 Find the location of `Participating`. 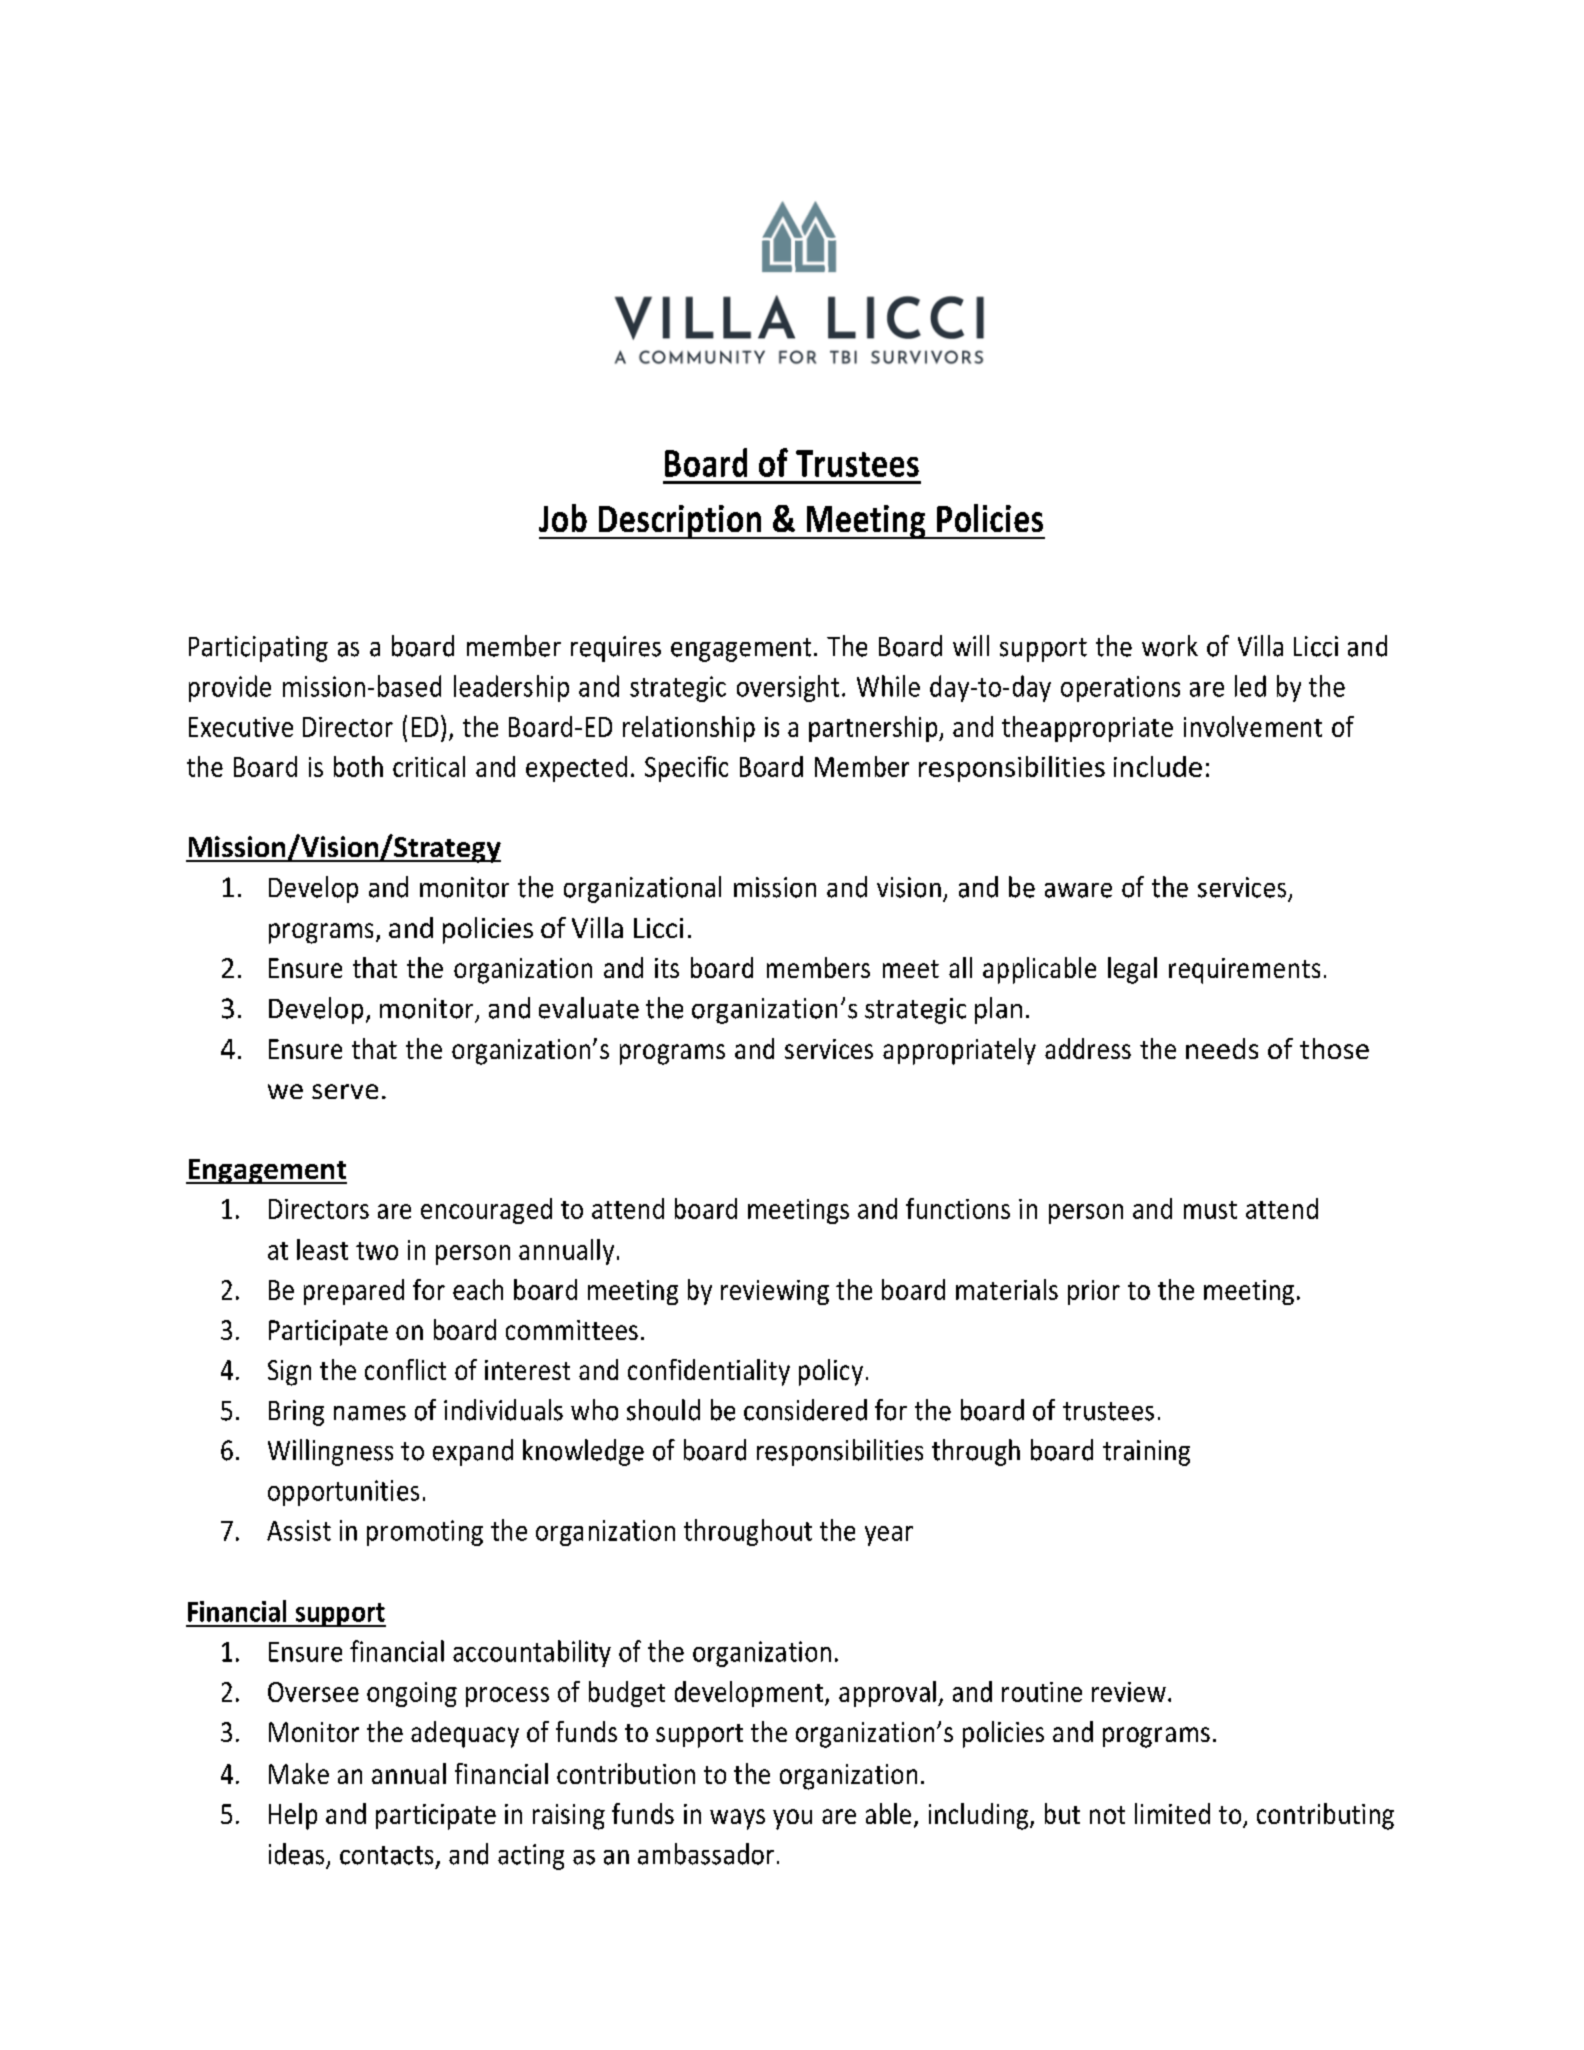

Participating is located at coordinates (258, 649).
